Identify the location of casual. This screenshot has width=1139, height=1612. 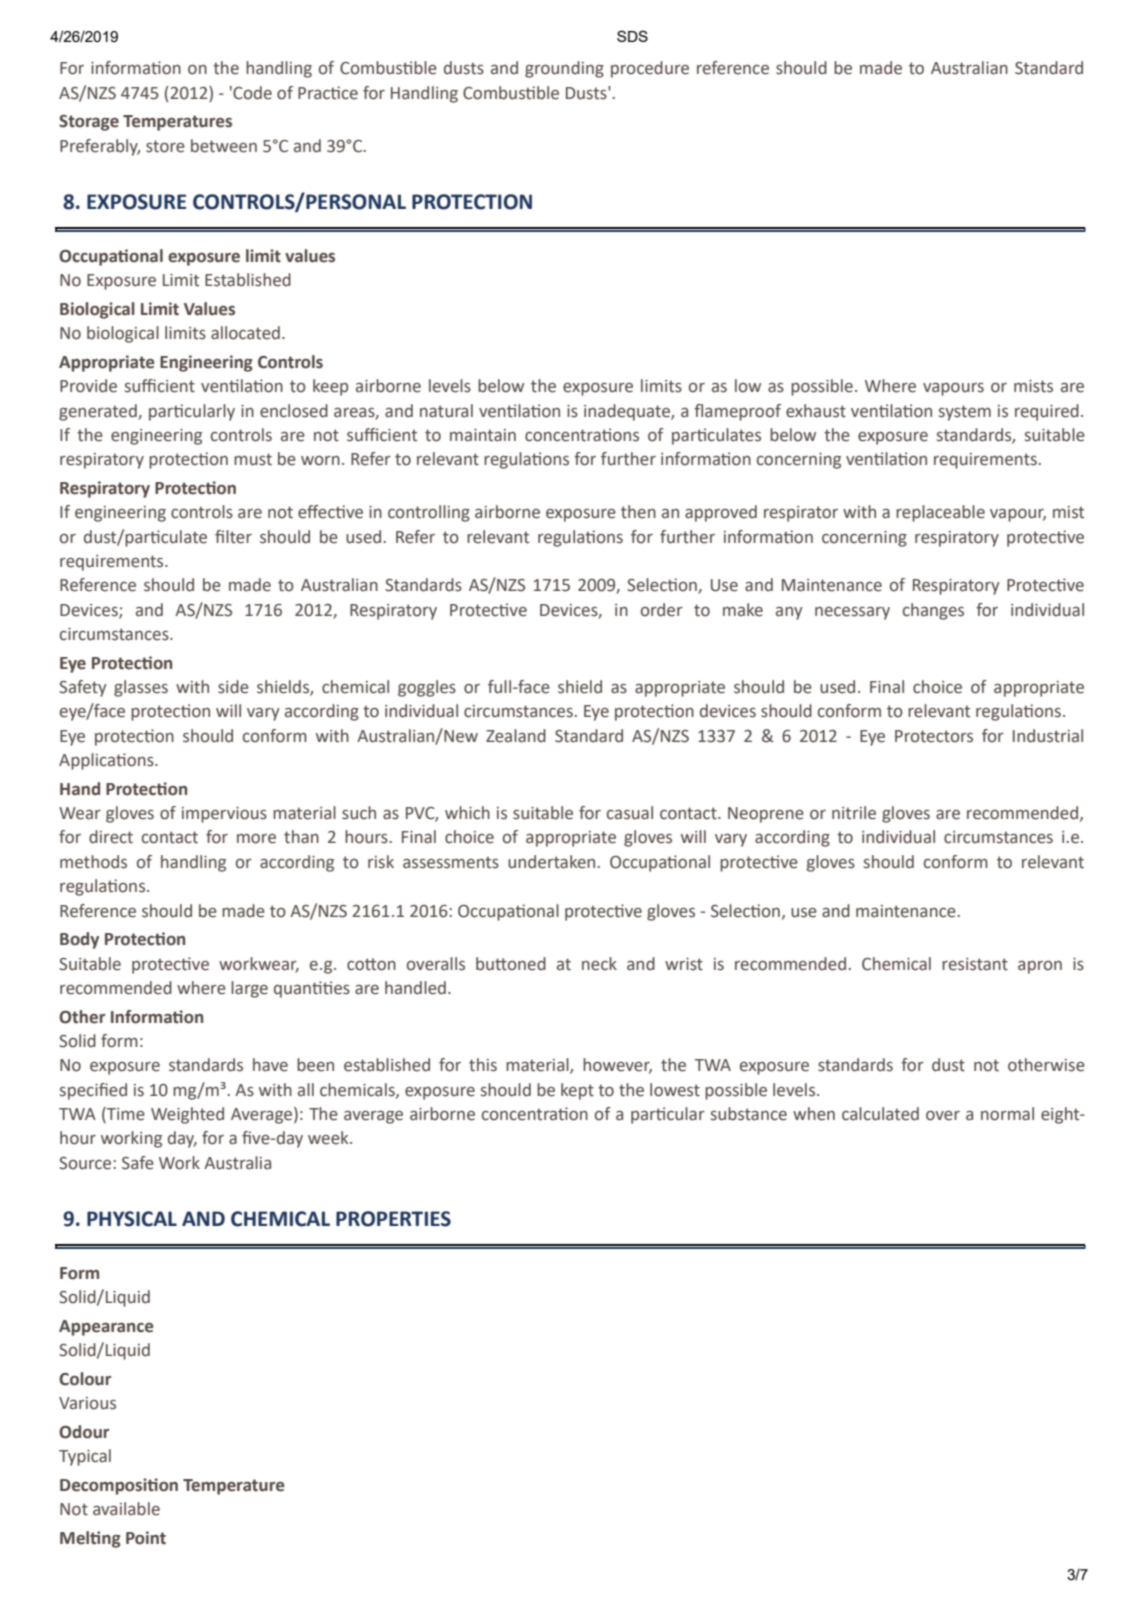
(630, 813).
